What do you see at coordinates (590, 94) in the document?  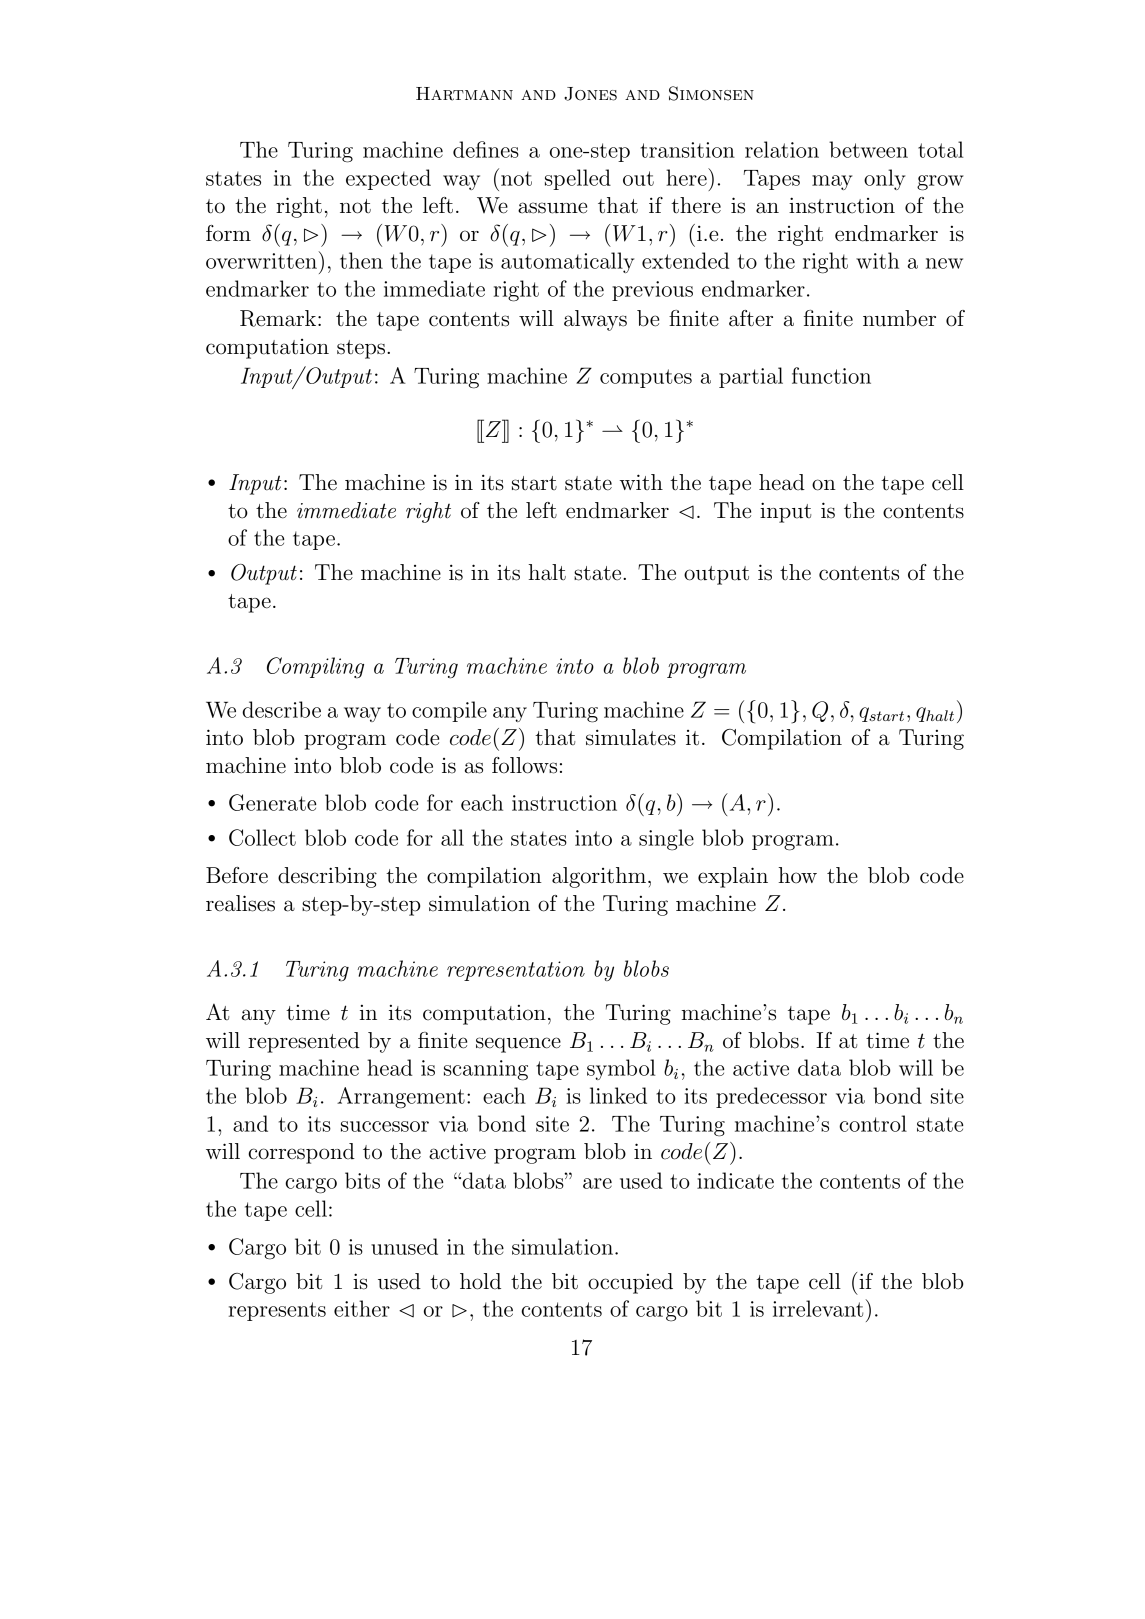 I see `Jones` at bounding box center [590, 94].
